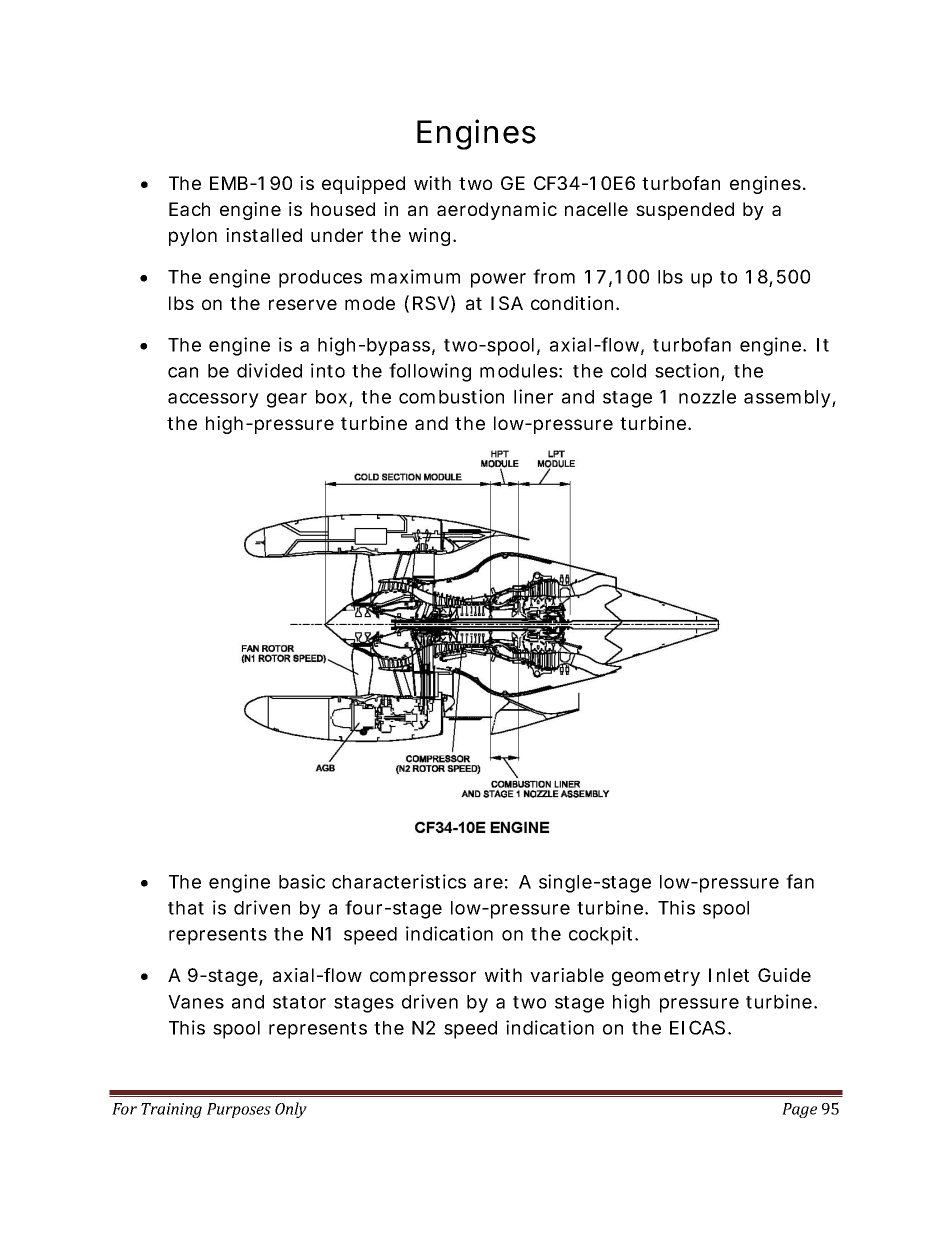 Image resolution: width=952 pixels, height=1233 pixels. What do you see at coordinates (239, 1110) in the document?
I see `Purposes` at bounding box center [239, 1110].
